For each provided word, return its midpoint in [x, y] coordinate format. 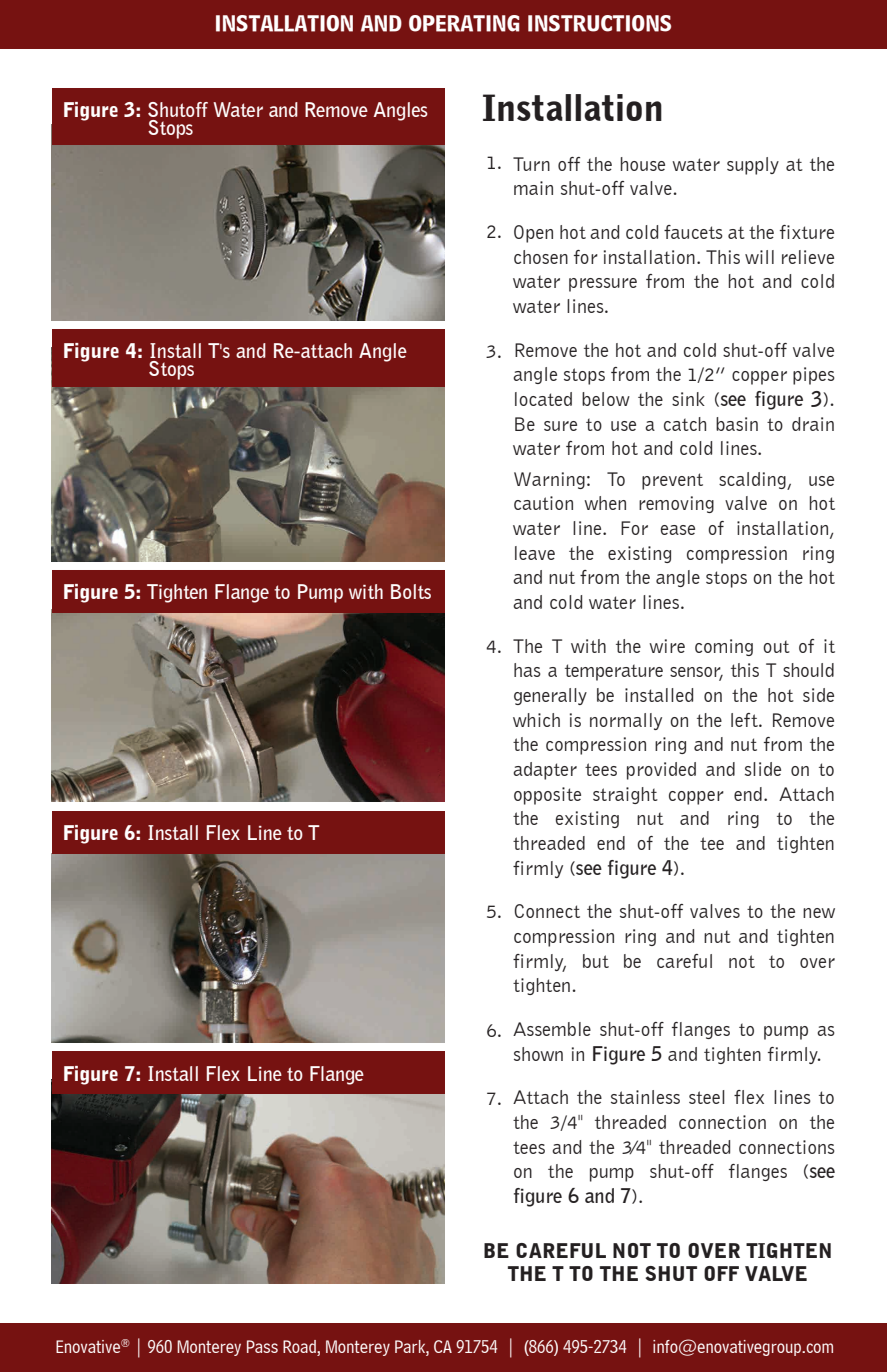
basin [737, 424]
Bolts [411, 591]
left [745, 720]
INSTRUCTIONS [599, 23]
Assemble [552, 1029]
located [543, 399]
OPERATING [464, 23]
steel [707, 1097]
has [527, 670]
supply [753, 166]
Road [300, 1348]
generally [550, 696]
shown [538, 1054]
